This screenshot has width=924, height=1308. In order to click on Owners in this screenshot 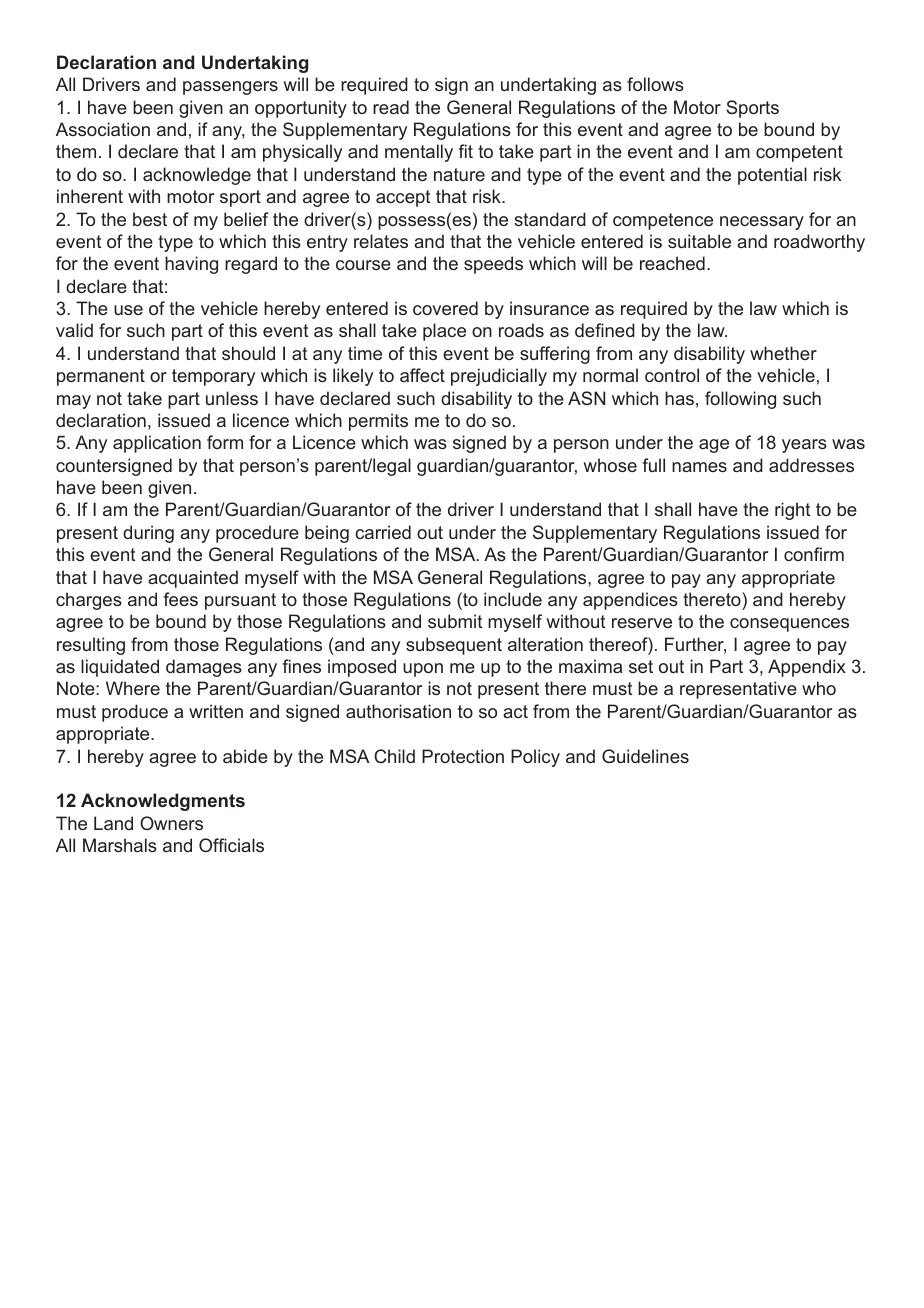, I will do `click(171, 823)`.
